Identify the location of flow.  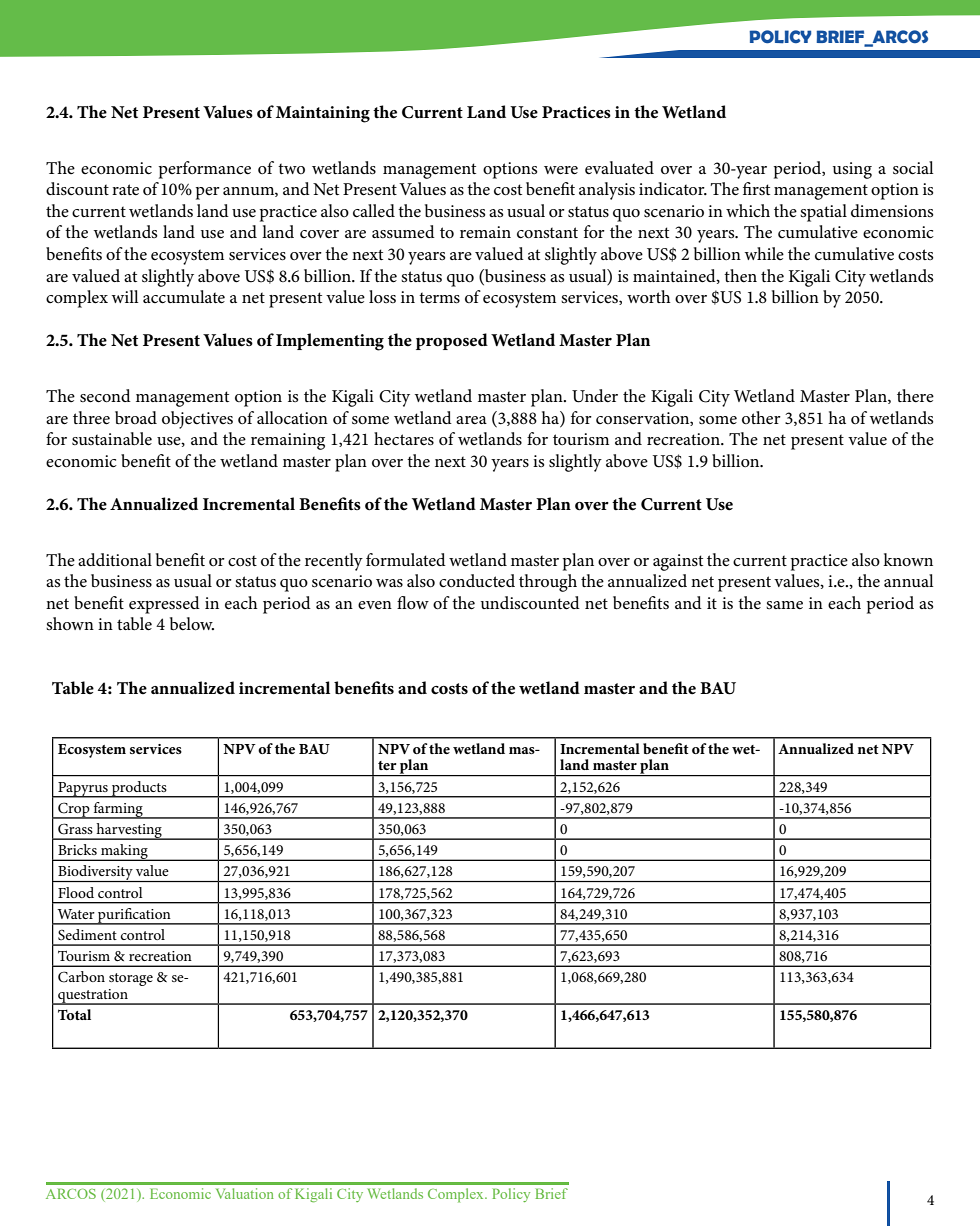
(413, 602).
